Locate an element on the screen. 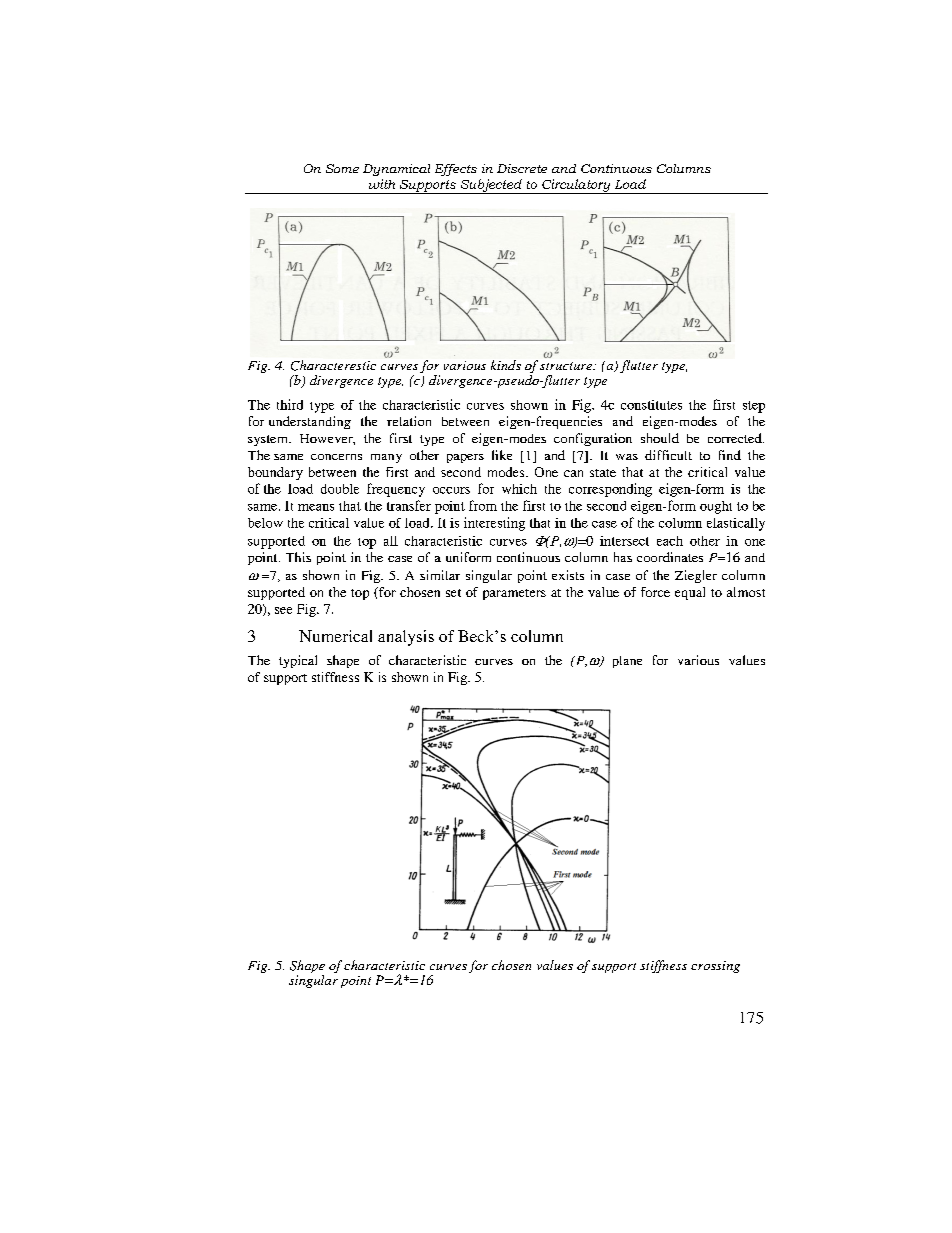  crossing is located at coordinates (715, 967).
